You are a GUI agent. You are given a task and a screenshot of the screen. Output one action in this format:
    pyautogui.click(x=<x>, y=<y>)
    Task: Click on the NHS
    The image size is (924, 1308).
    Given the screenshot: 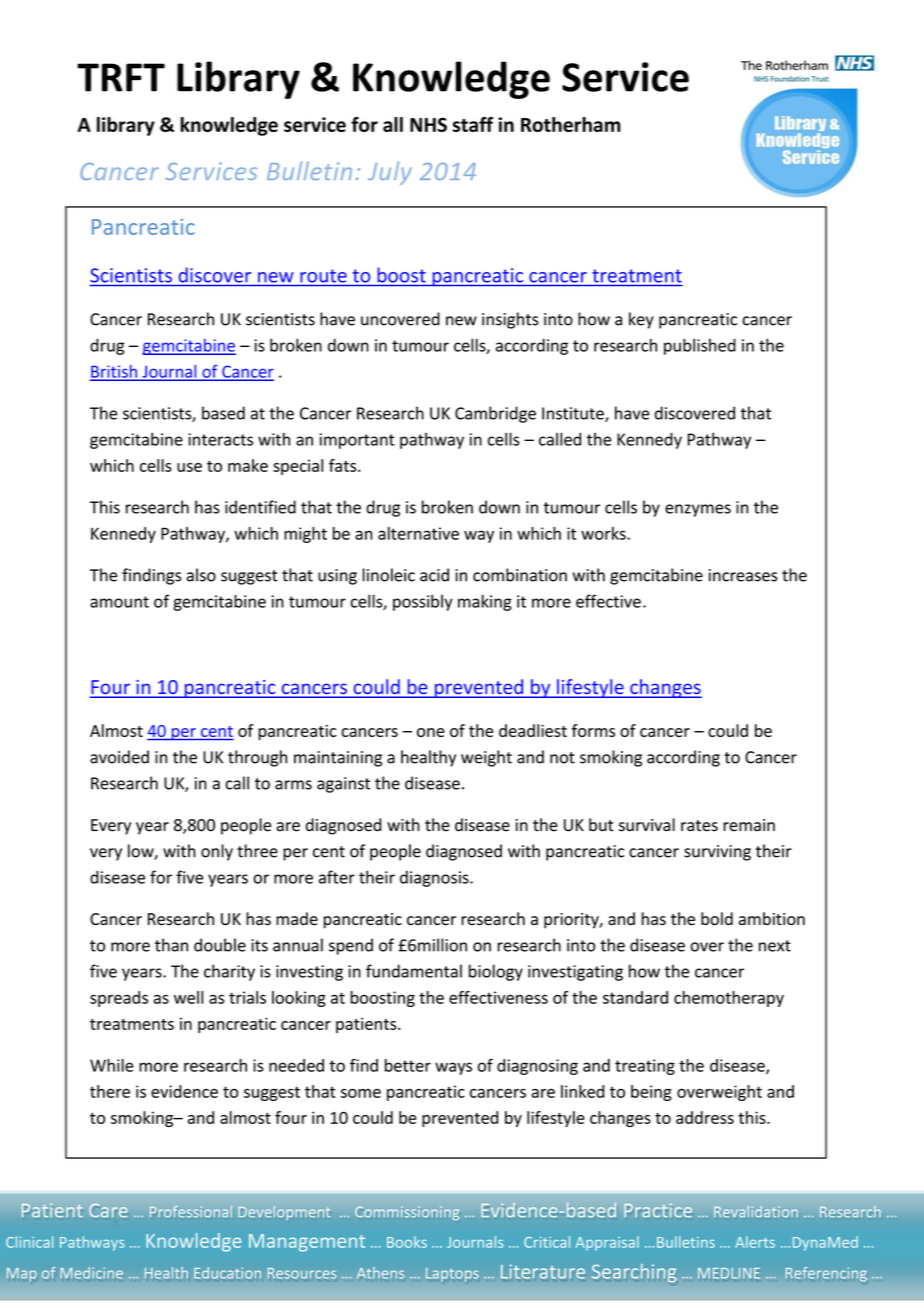 What is the action you would take?
    pyautogui.click(x=428, y=124)
